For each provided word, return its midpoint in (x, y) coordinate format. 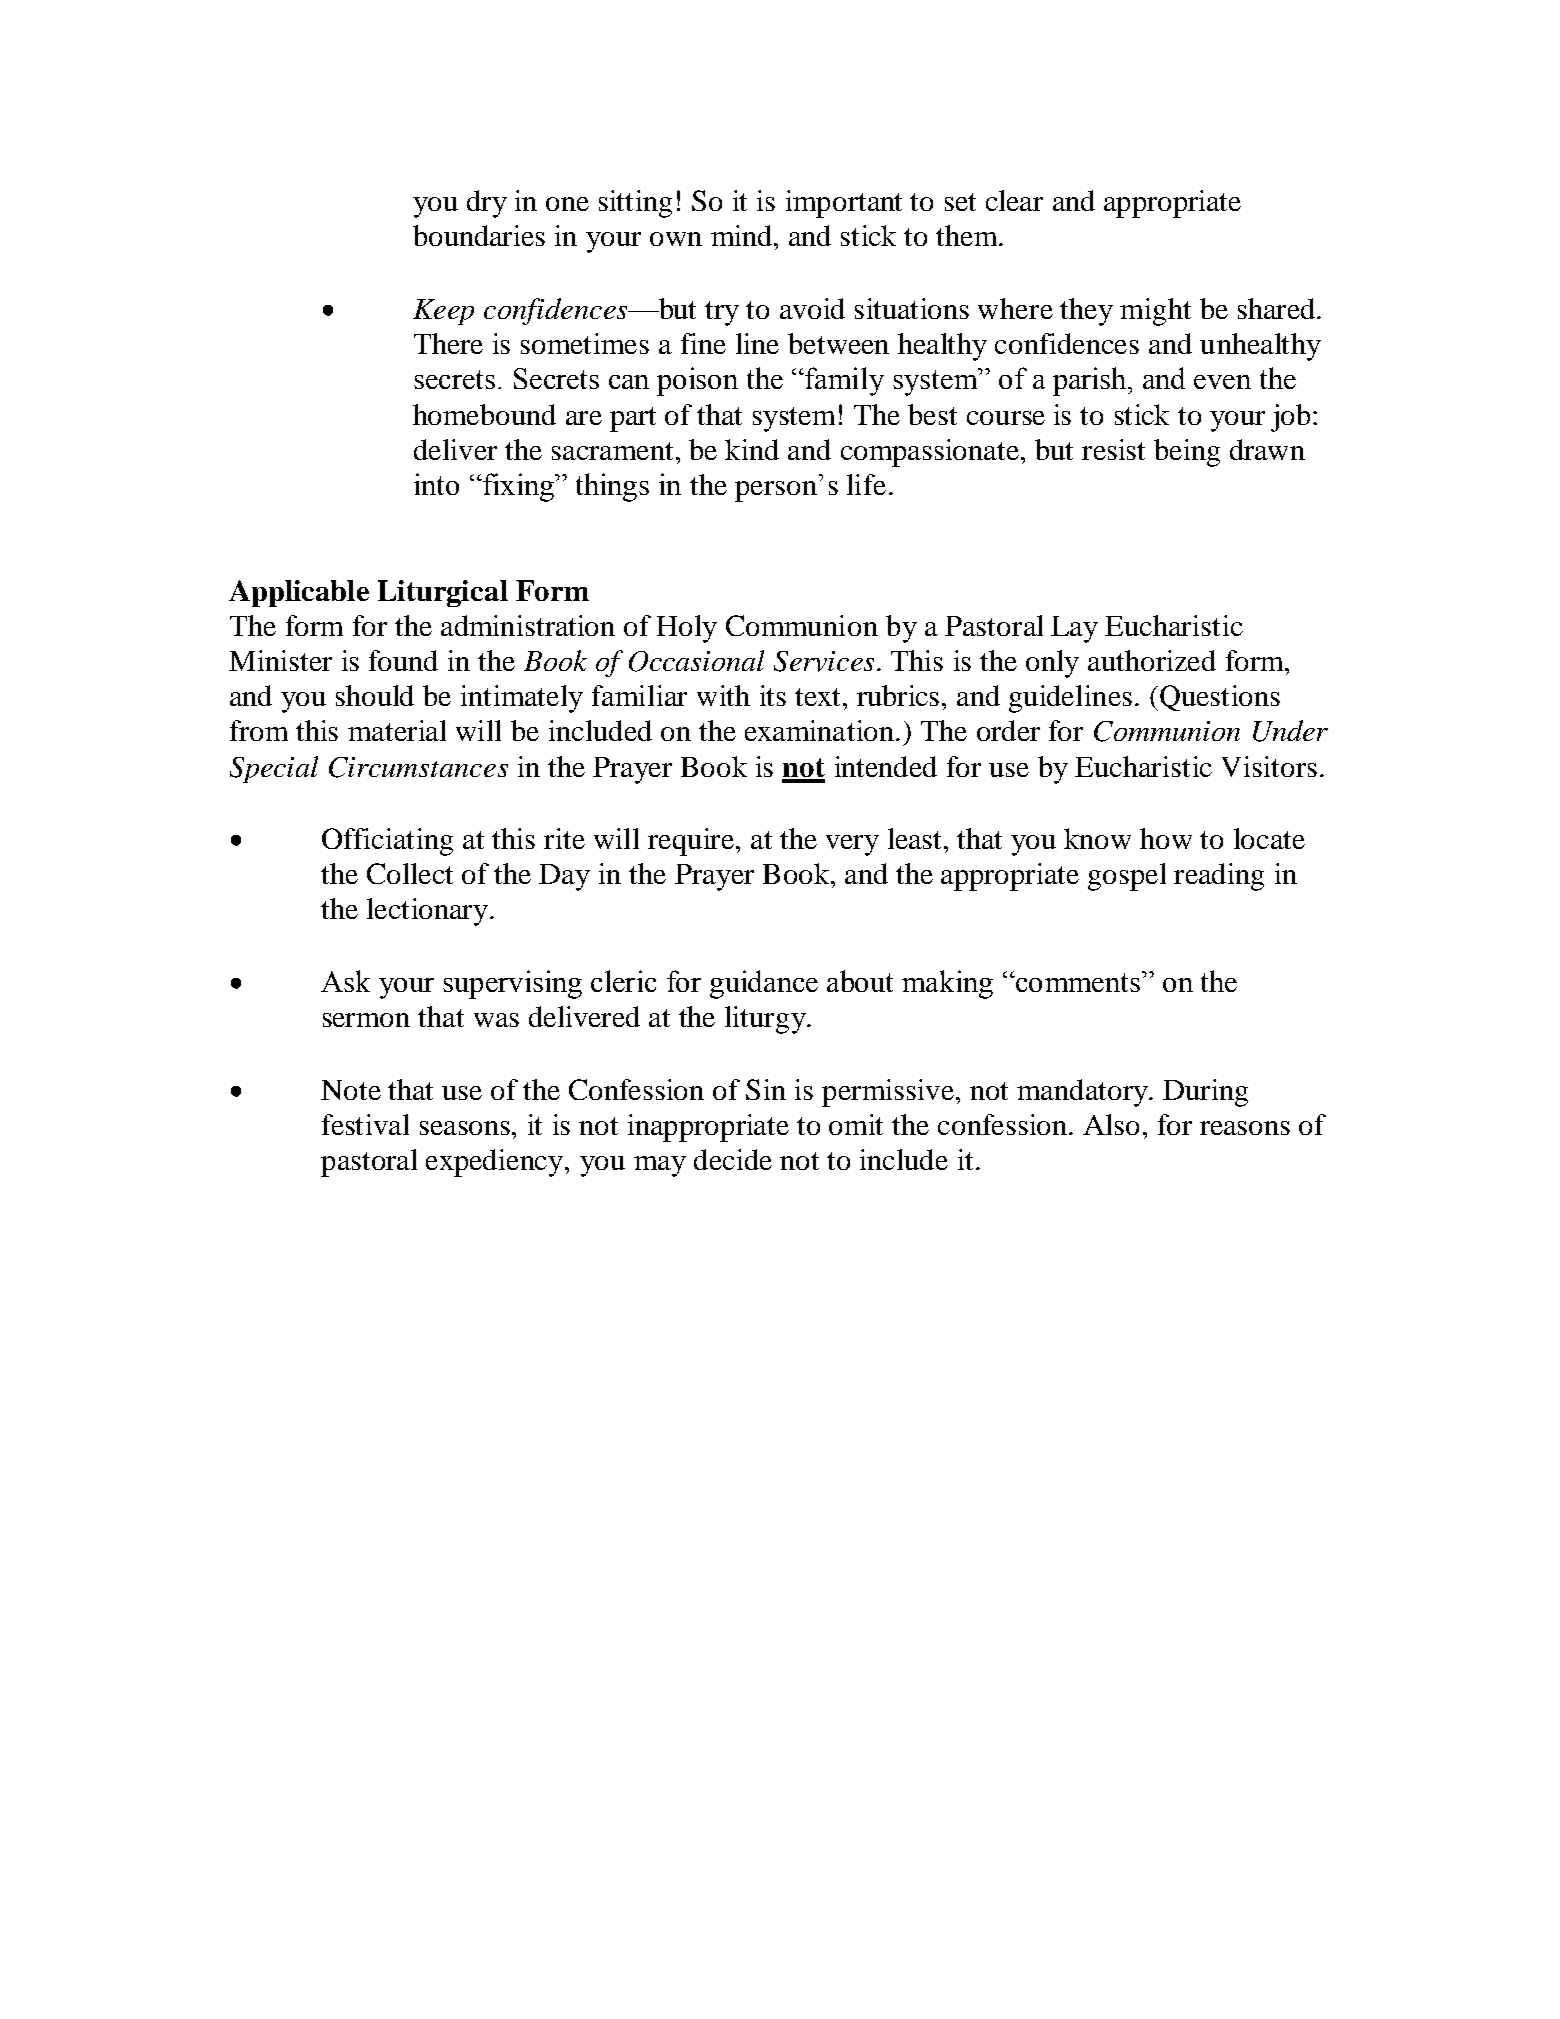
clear (1014, 200)
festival (365, 1124)
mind (743, 235)
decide (733, 1159)
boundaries (479, 235)
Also (1111, 1124)
